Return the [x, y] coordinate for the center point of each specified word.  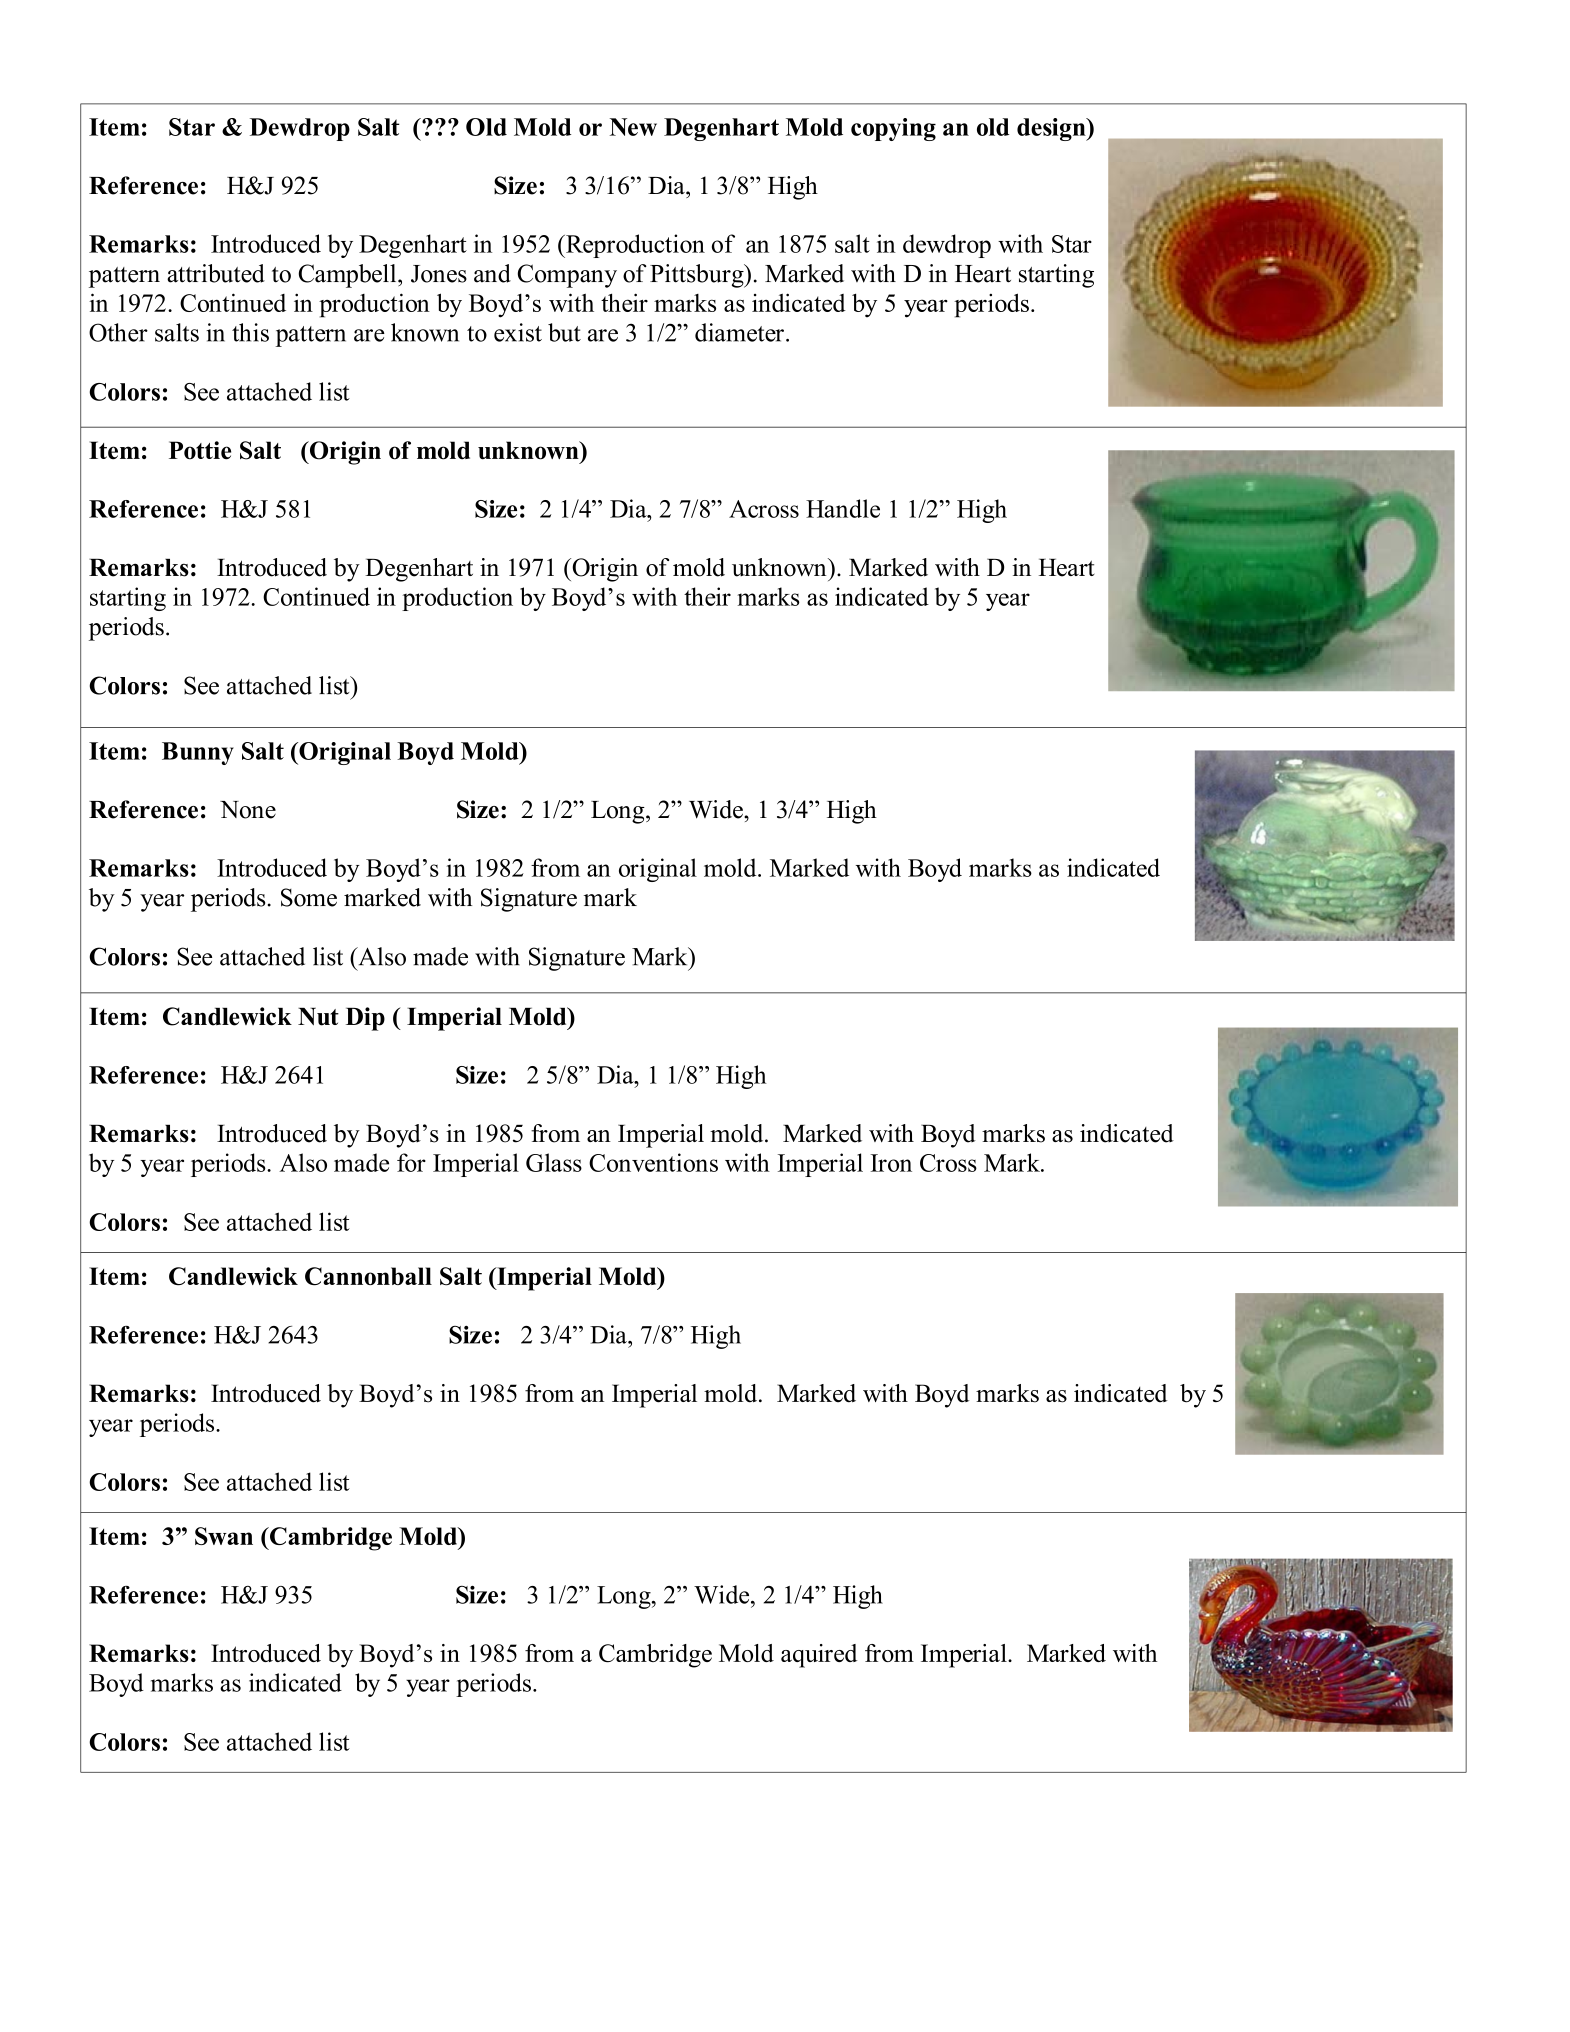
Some [309, 897]
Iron [891, 1163]
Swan [224, 1536]
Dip [365, 1019]
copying [893, 129]
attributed [216, 273]
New [633, 127]
